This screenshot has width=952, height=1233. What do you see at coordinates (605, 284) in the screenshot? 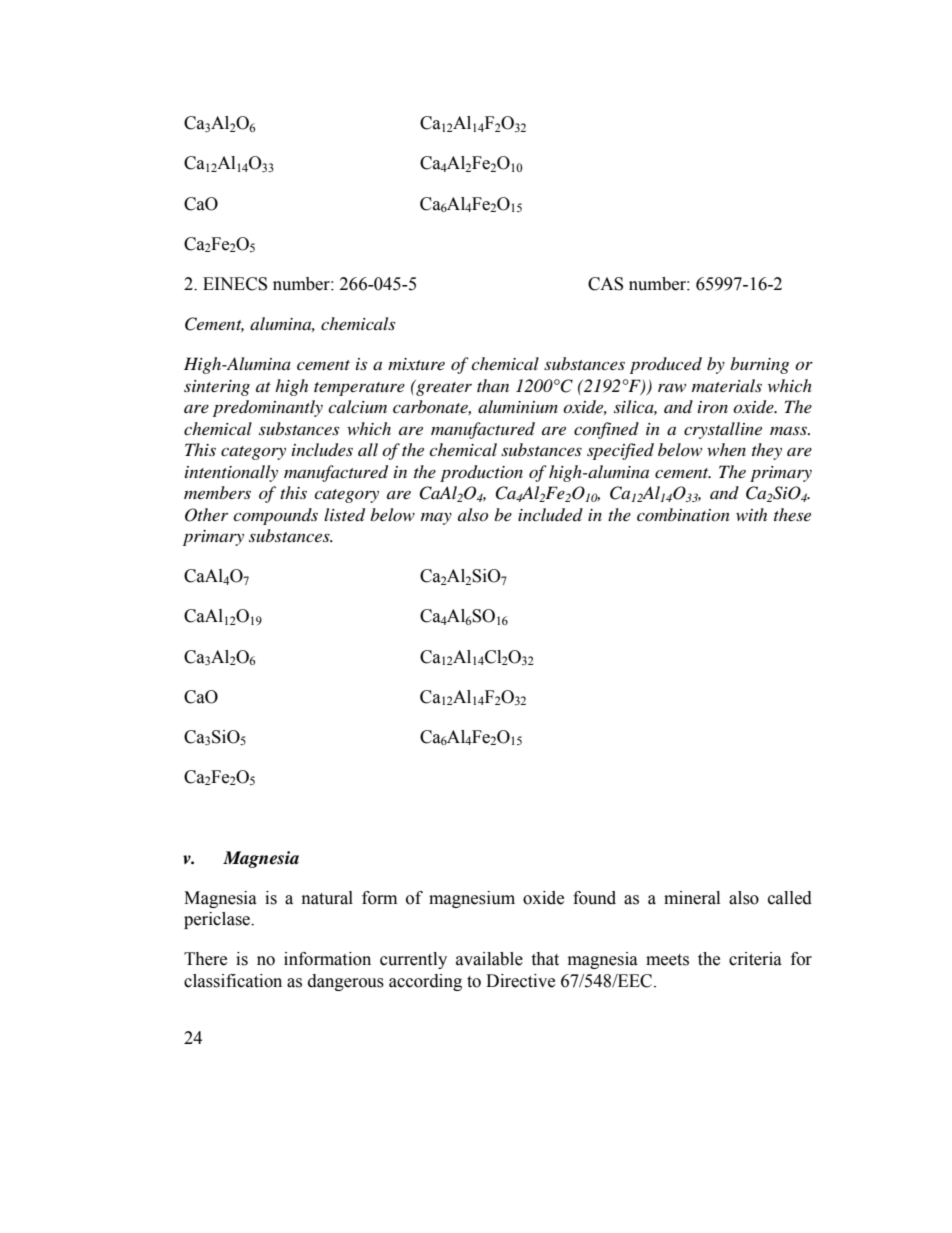
I see `CAS` at bounding box center [605, 284].
